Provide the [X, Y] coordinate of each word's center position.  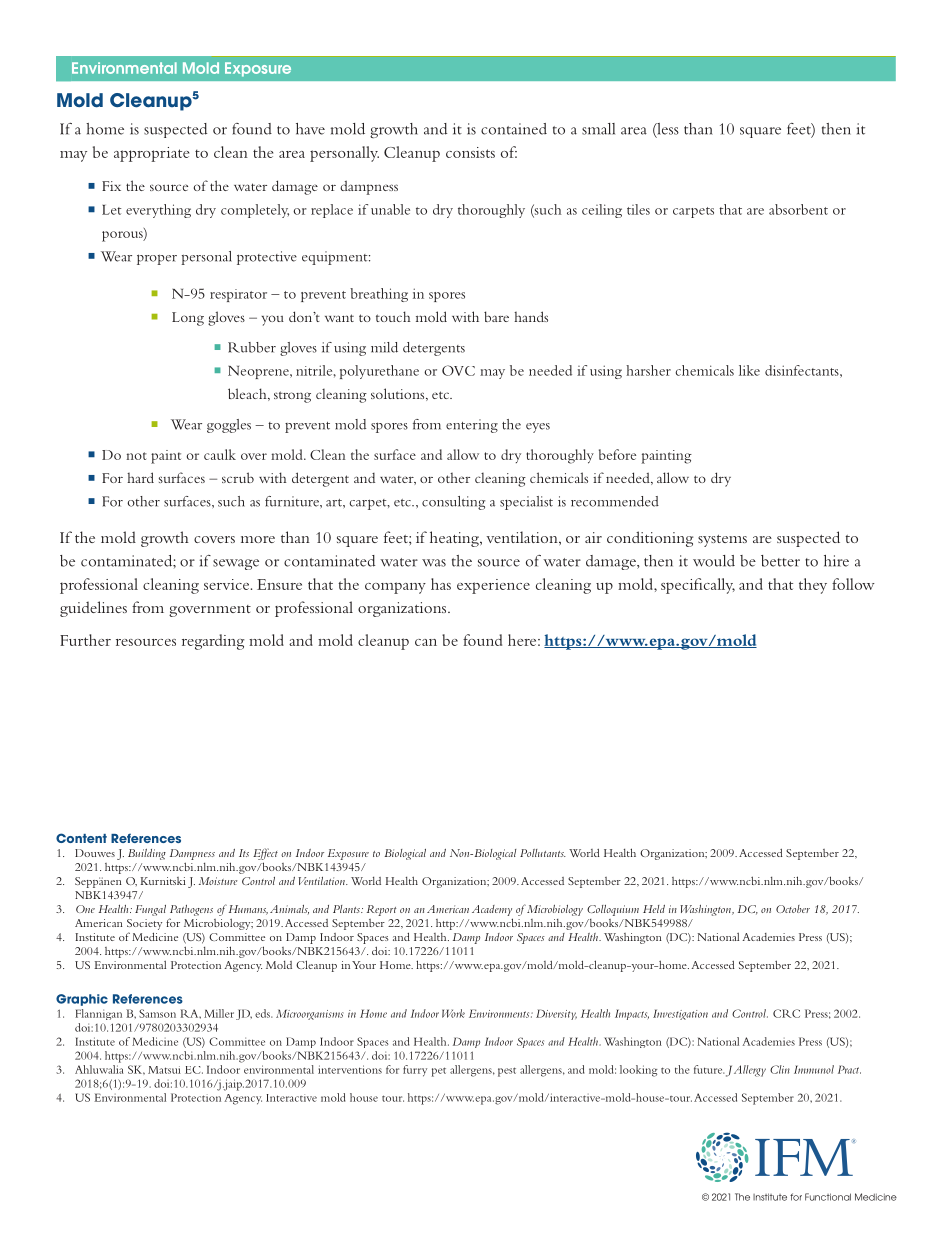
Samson [157, 1013]
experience [493, 586]
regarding [213, 642]
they [813, 586]
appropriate [151, 154]
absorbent [798, 209]
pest [507, 1072]
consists [470, 152]
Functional [828, 1197]
